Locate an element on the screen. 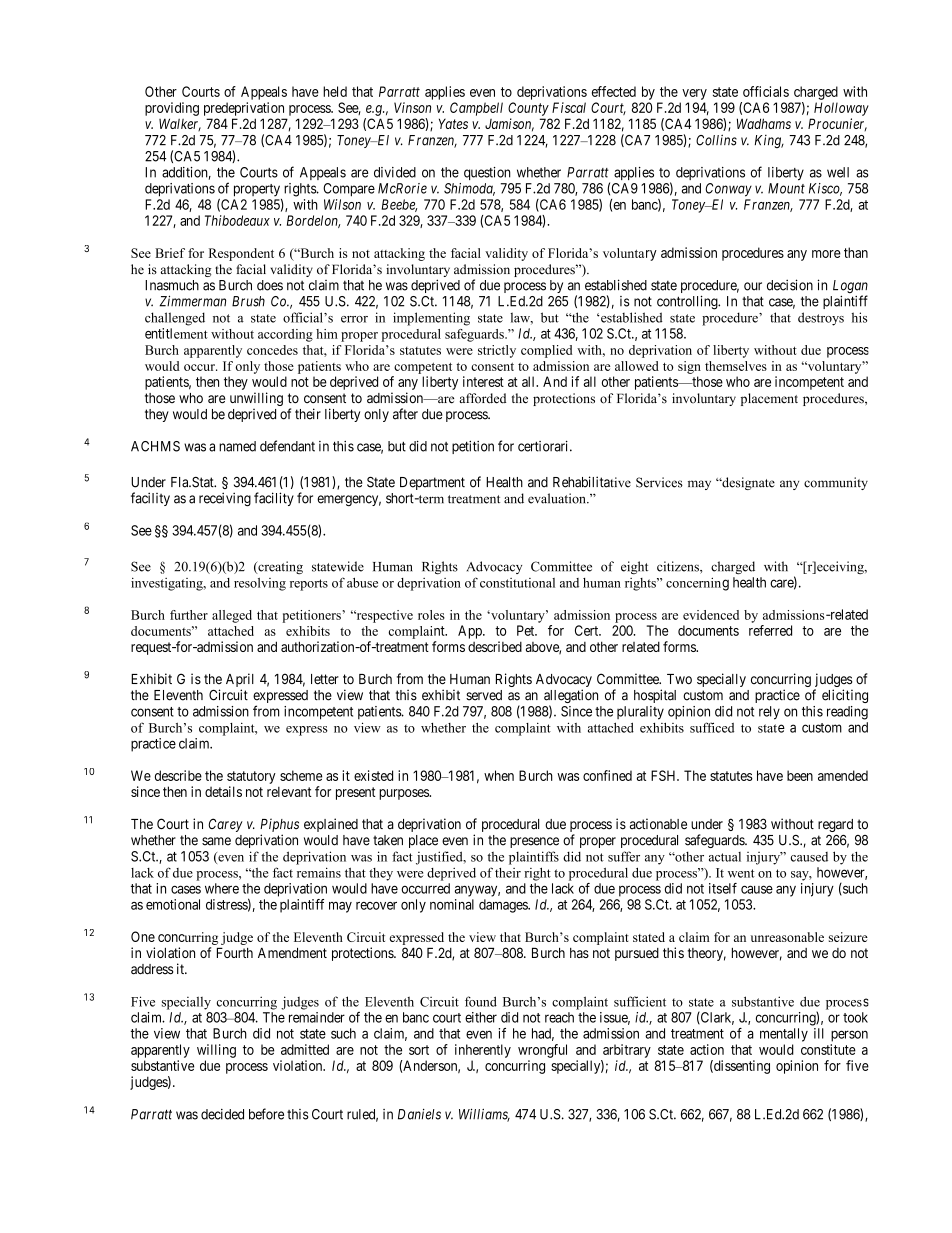 The width and height of the screenshot is (952, 1233). Walker is located at coordinates (180, 124).
